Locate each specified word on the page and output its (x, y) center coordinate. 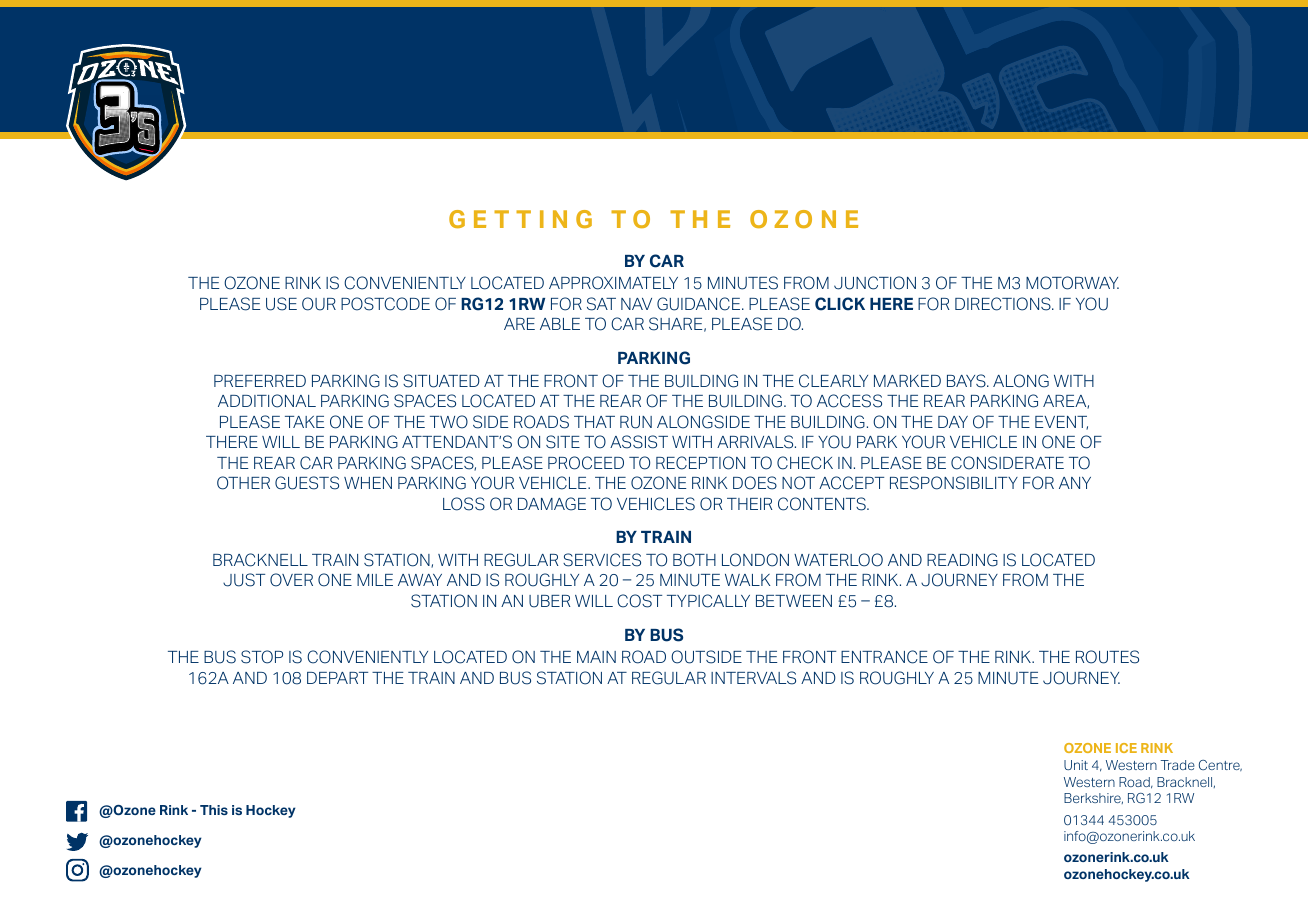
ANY (1075, 483)
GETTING (520, 219)
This (214, 810)
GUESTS (307, 483)
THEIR (749, 504)
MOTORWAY (1072, 283)
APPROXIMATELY (613, 283)
